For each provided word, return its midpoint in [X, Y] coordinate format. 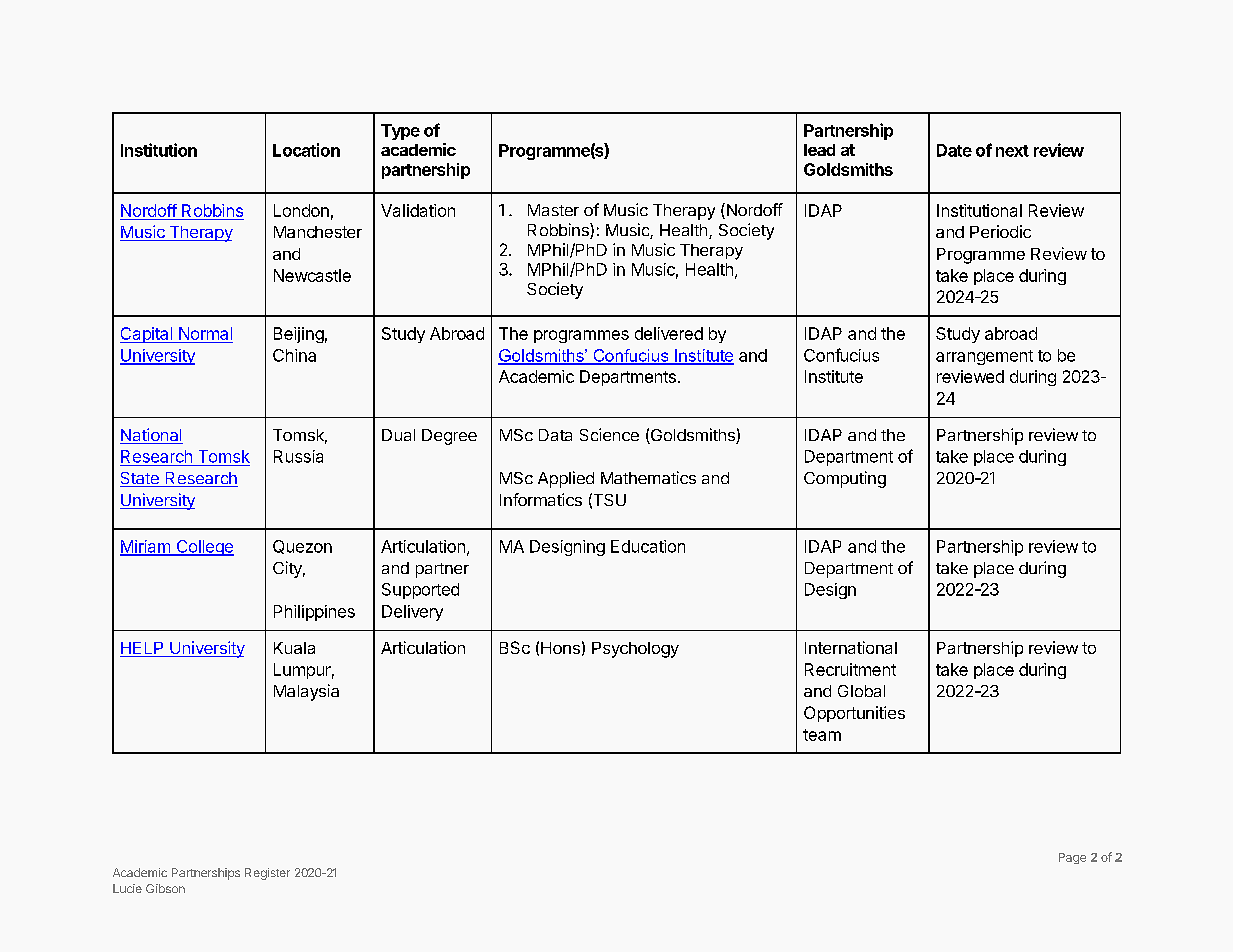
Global [861, 691]
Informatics [541, 499]
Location [306, 150]
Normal [205, 333]
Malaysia [306, 692]
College [204, 548]
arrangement [984, 357]
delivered [669, 333]
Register [267, 874]
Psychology [635, 650]
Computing [845, 479]
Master [553, 210]
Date [954, 150]
